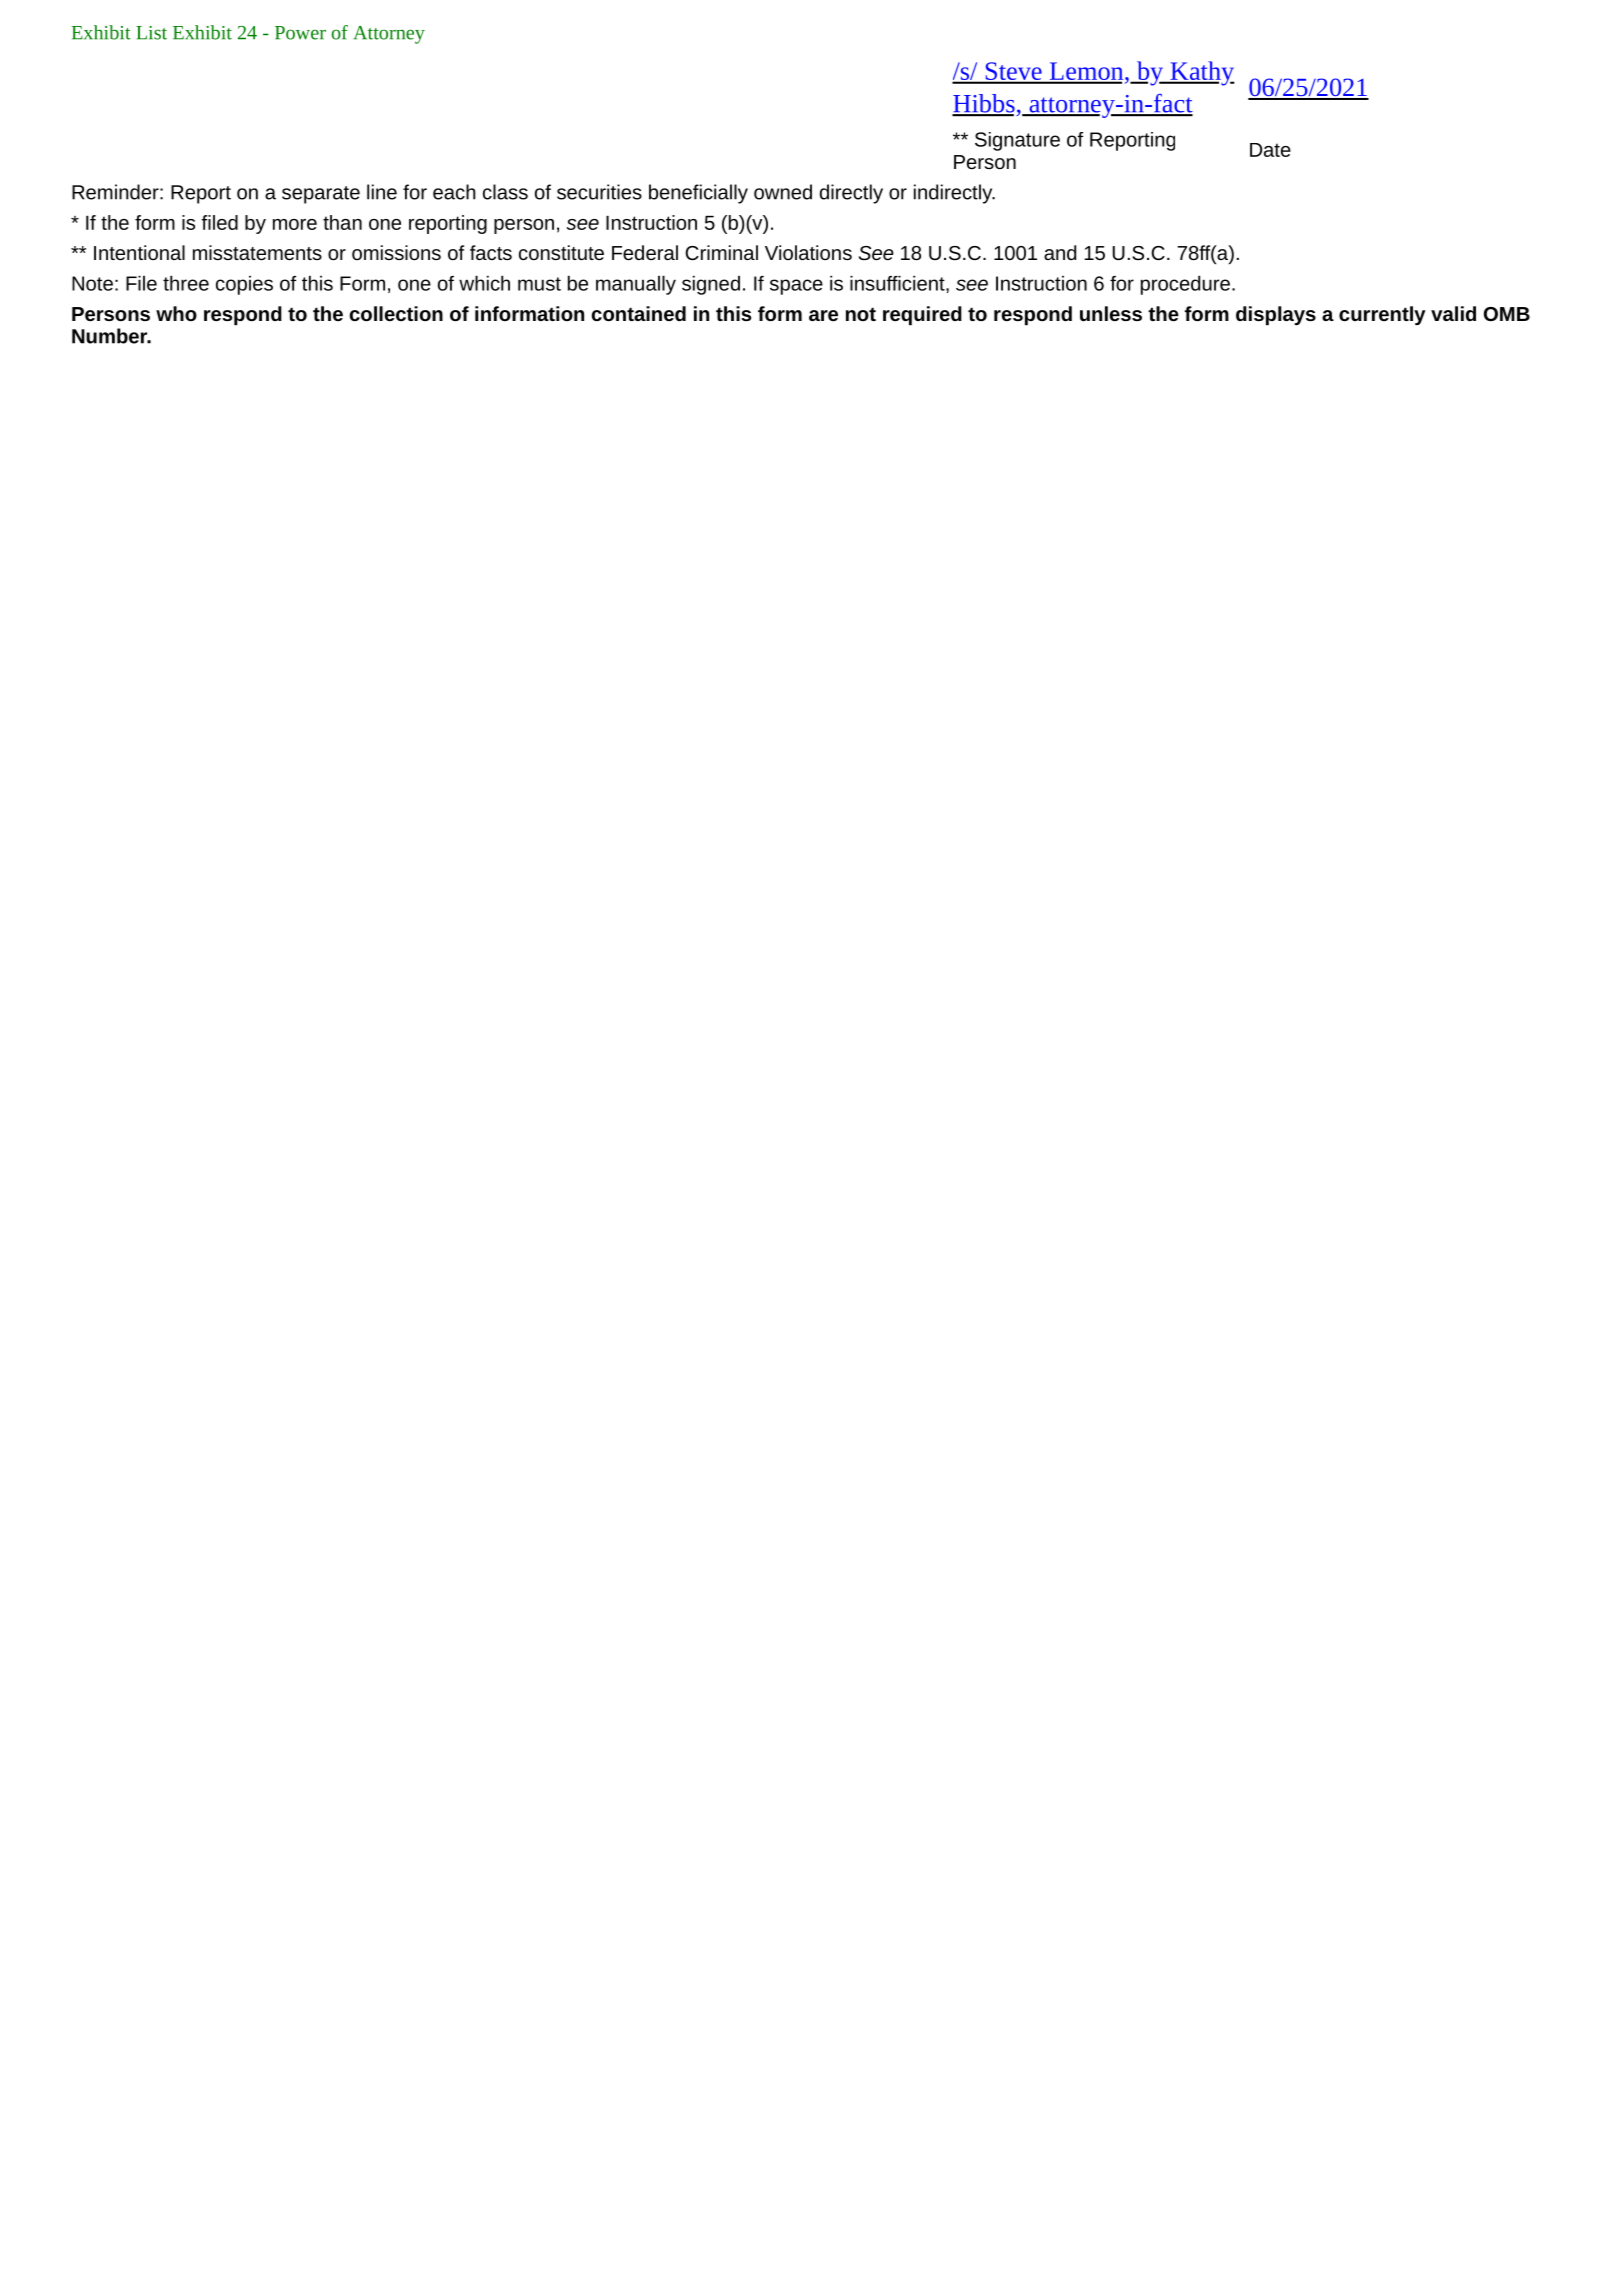  I want to click on who, so click(176, 313).
